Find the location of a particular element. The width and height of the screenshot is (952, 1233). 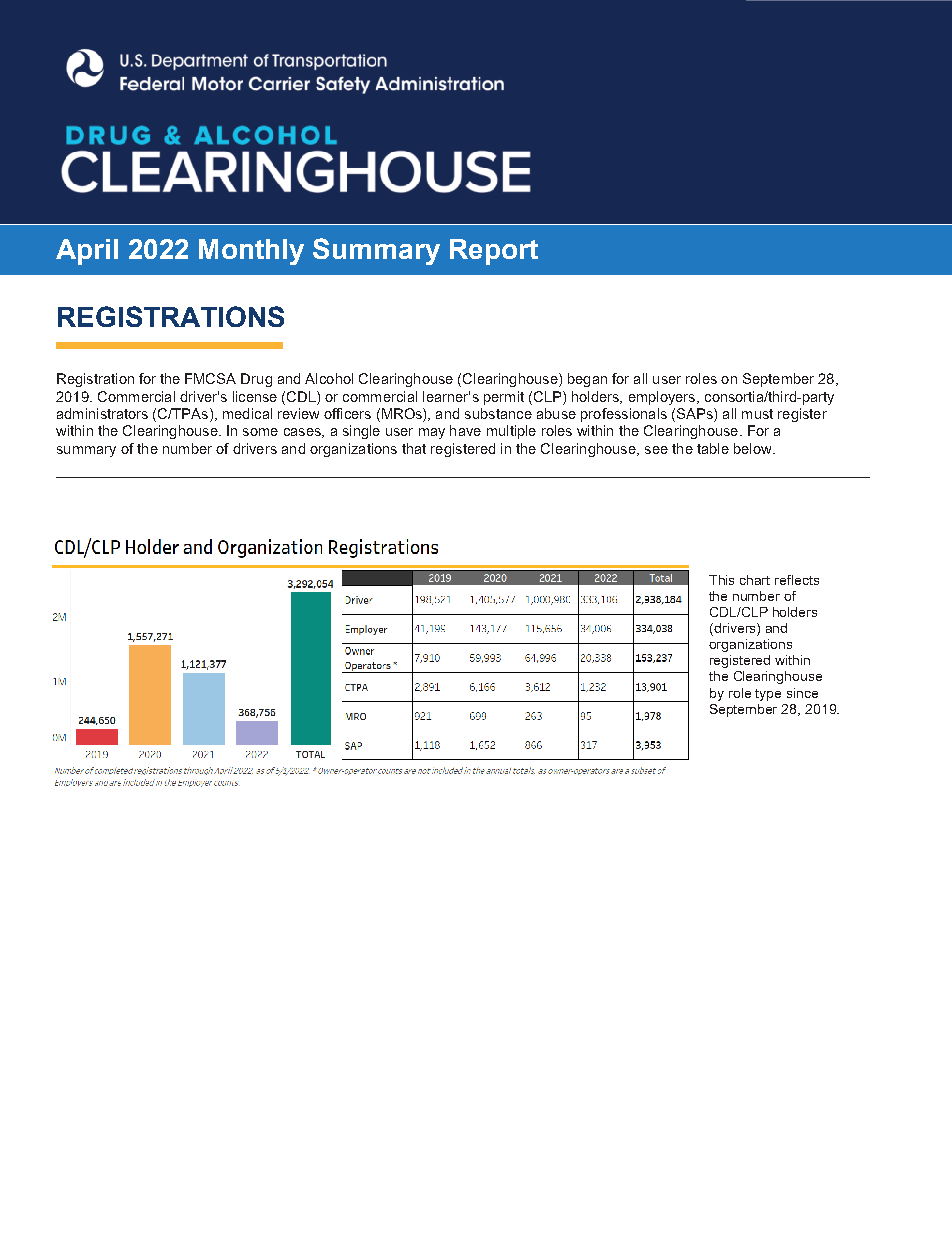

that is located at coordinates (414, 448).
